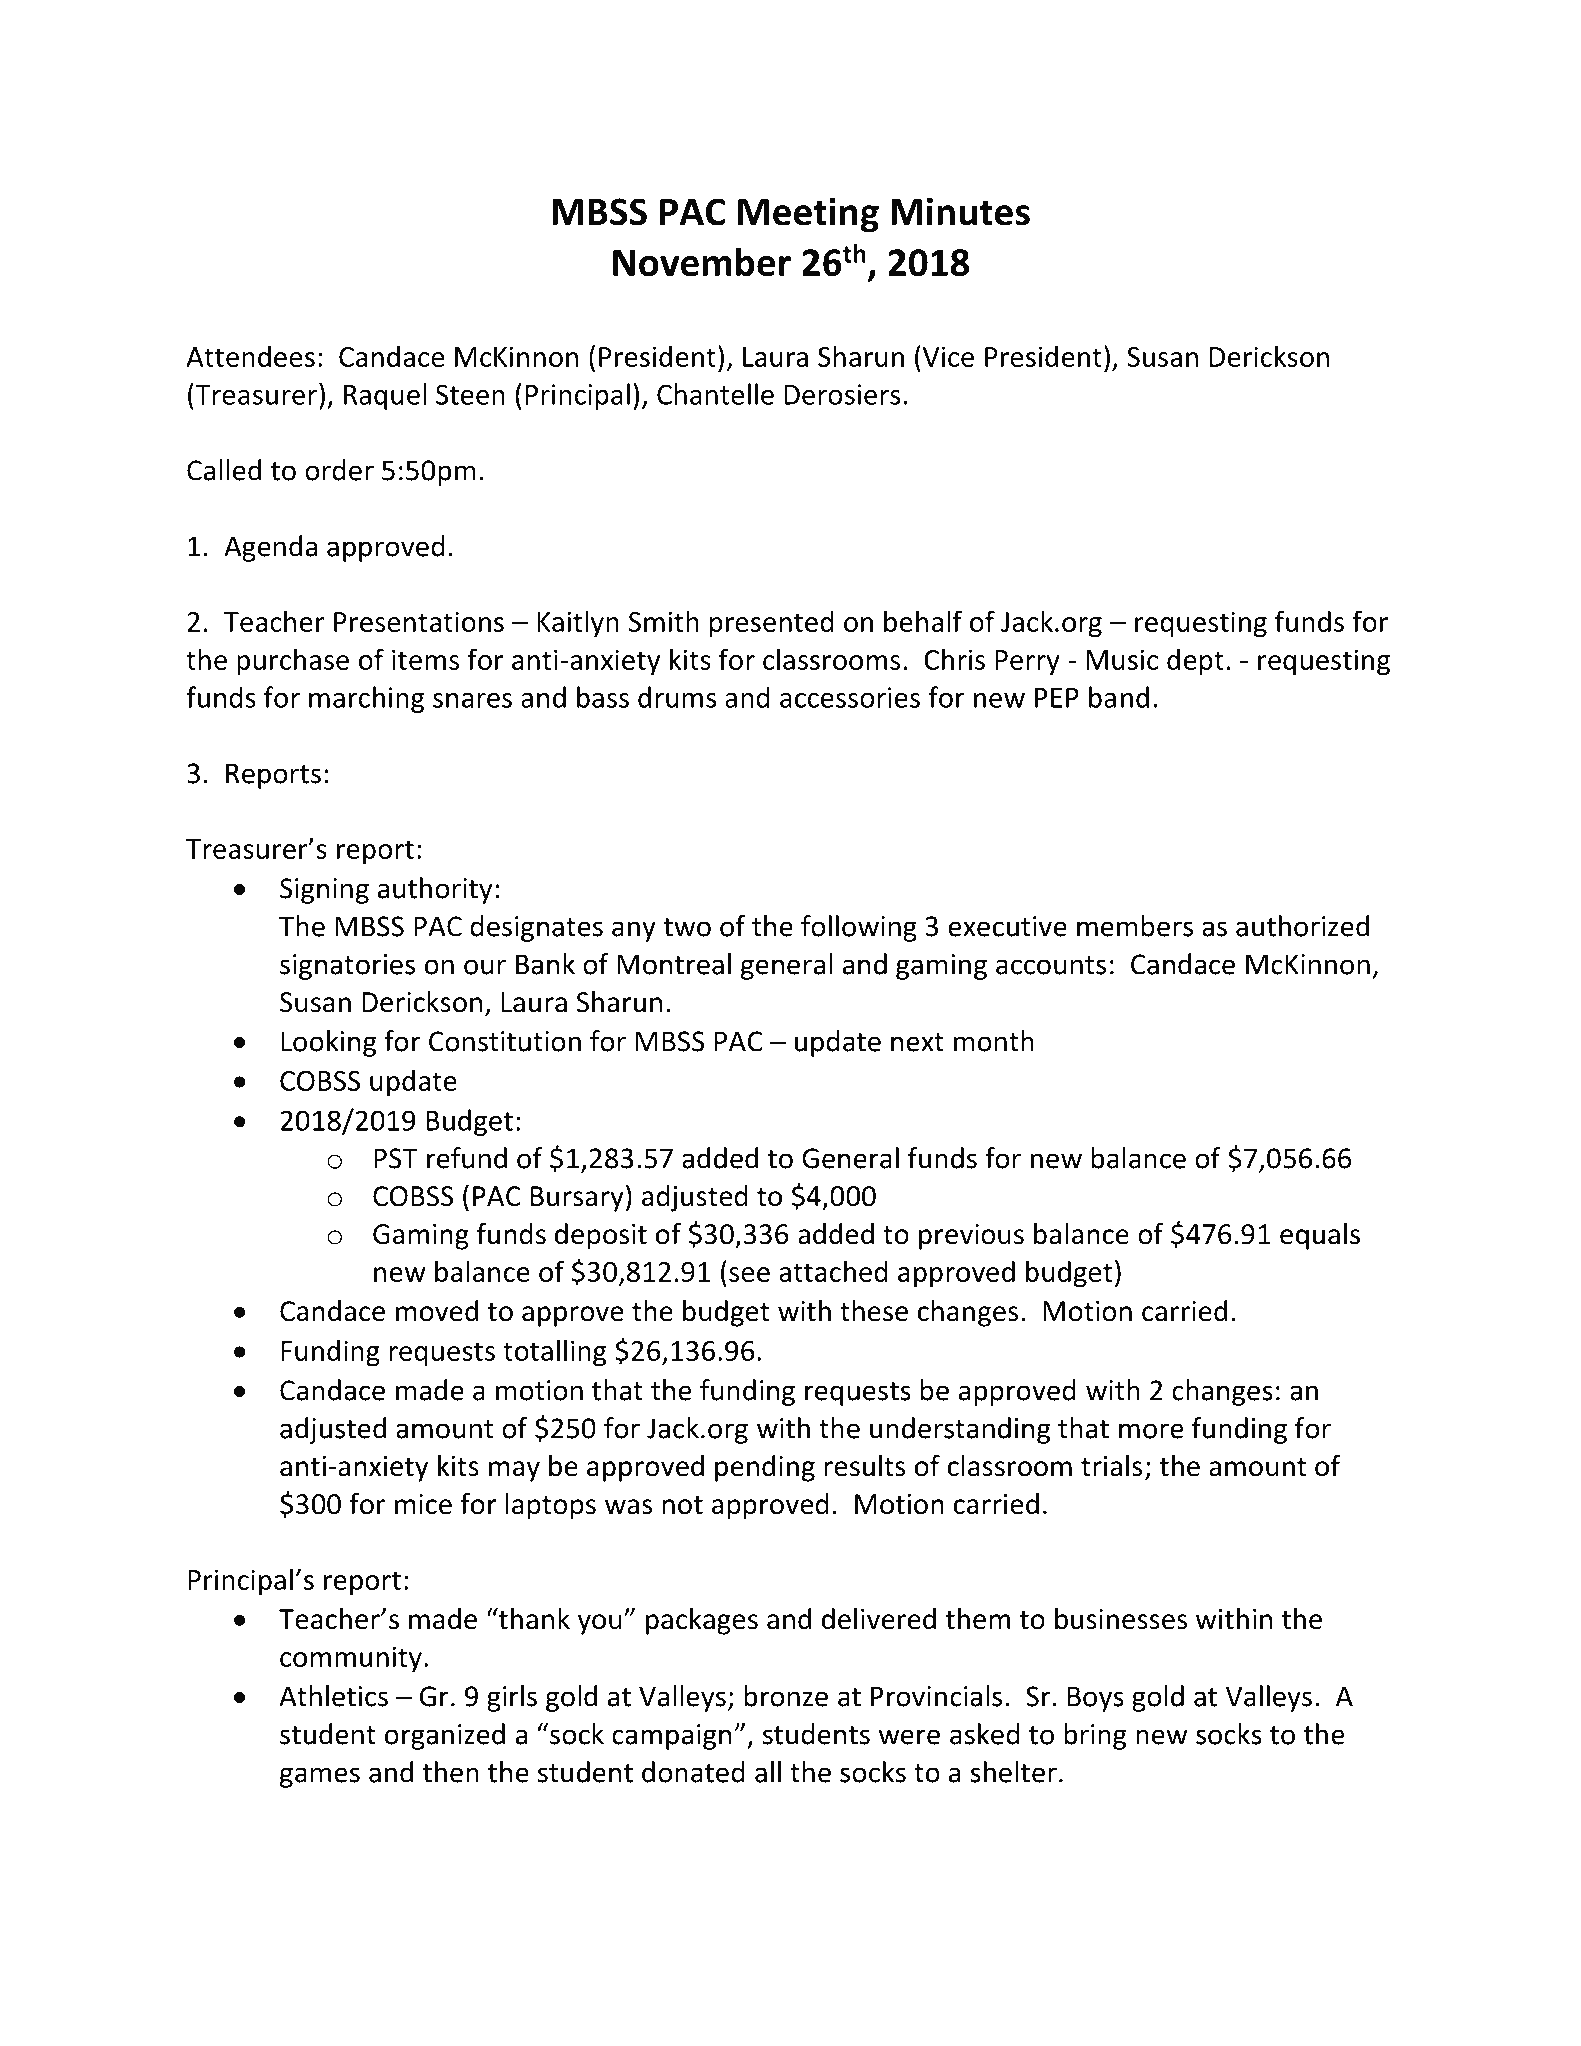 This screenshot has height=2046, width=1581. Describe the element at coordinates (702, 262) in the screenshot. I see `November` at that location.
